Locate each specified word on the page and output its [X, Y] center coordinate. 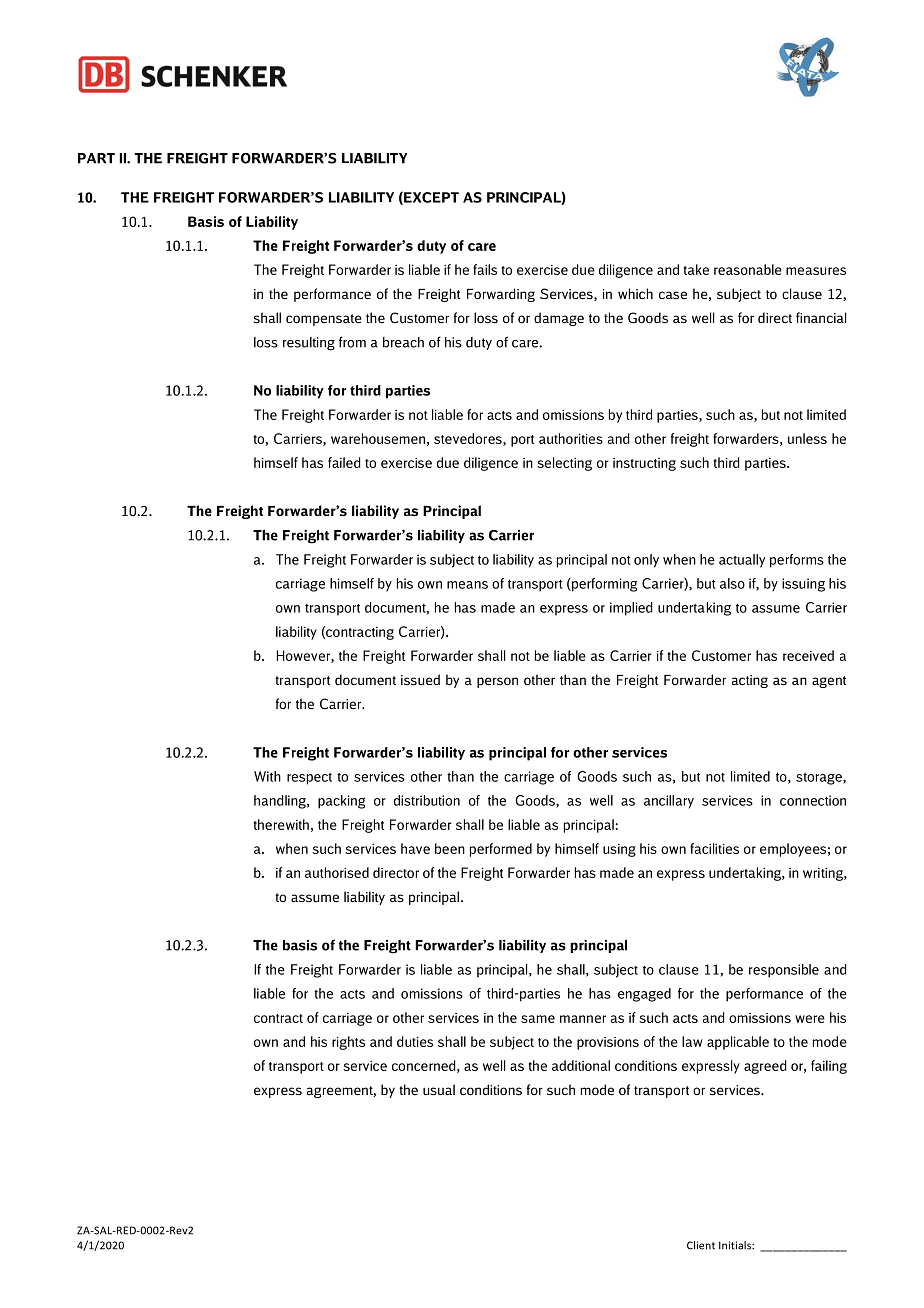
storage [820, 779]
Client [701, 1245]
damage [559, 319]
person [497, 682]
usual [439, 1090]
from [352, 342]
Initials [736, 1245]
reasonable [748, 269]
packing [341, 802]
